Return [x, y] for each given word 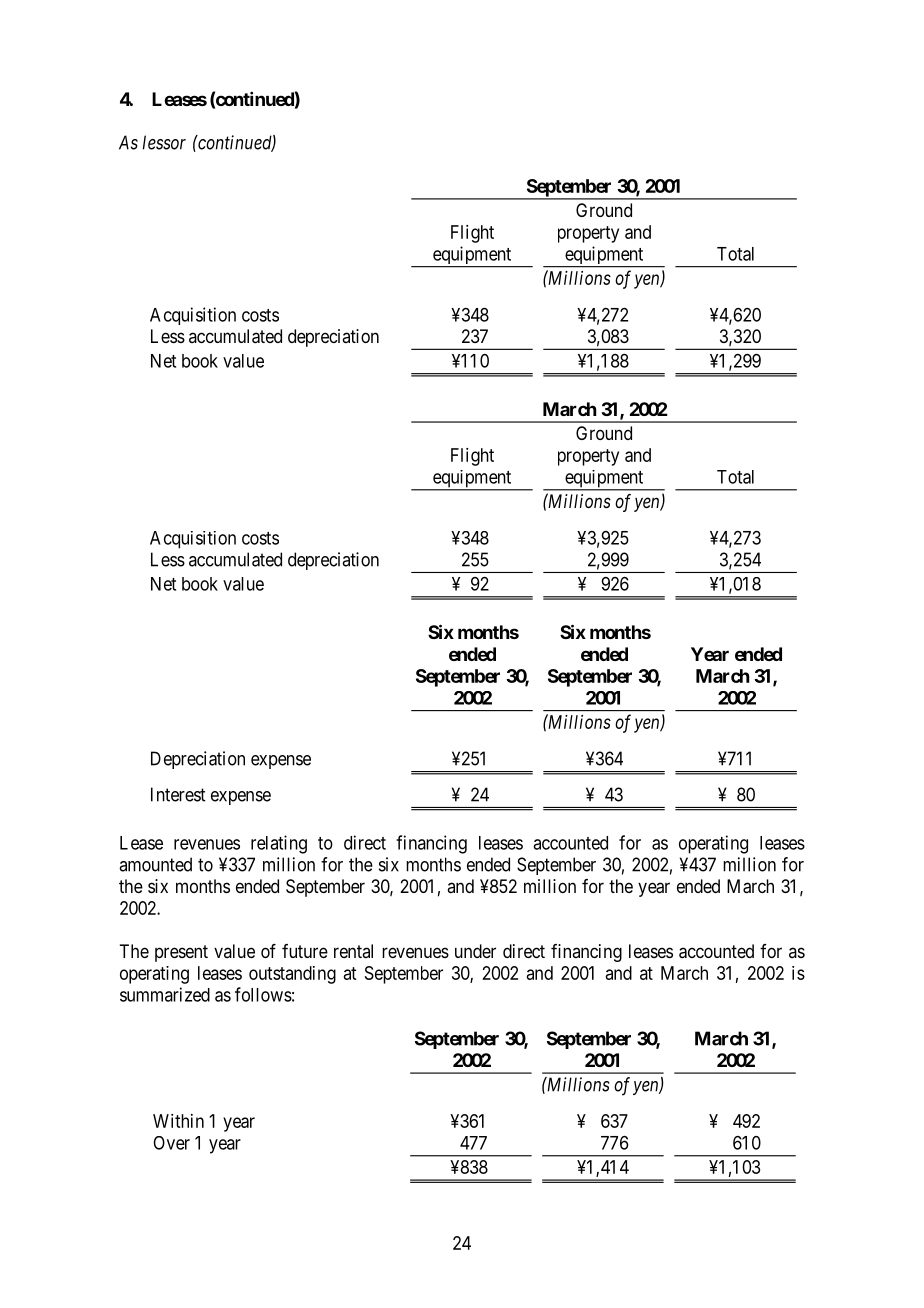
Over [171, 1143]
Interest [178, 794]
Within [178, 1121]
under [475, 951]
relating [279, 844]
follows [263, 994]
